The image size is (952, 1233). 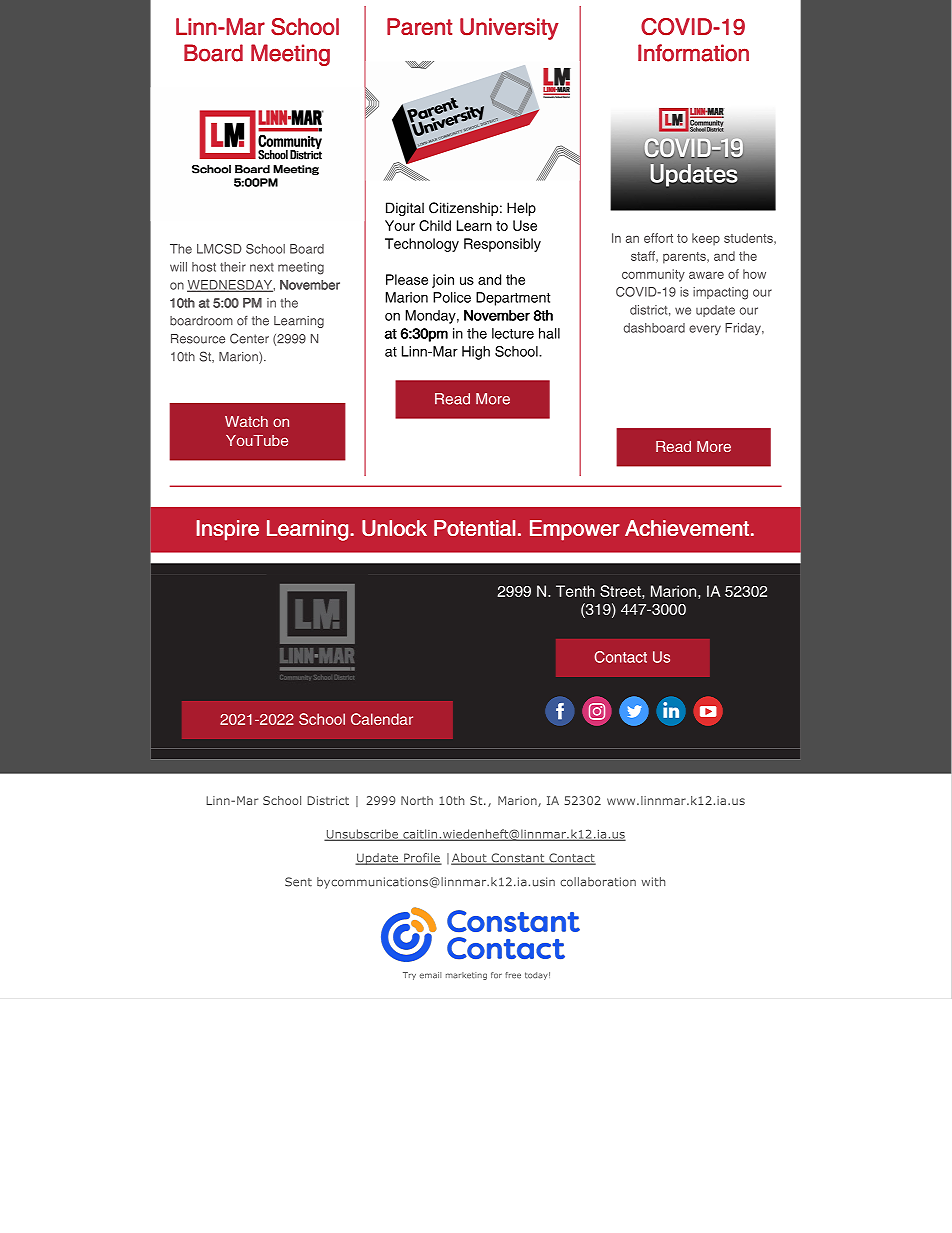 I want to click on with, so click(x=653, y=882).
